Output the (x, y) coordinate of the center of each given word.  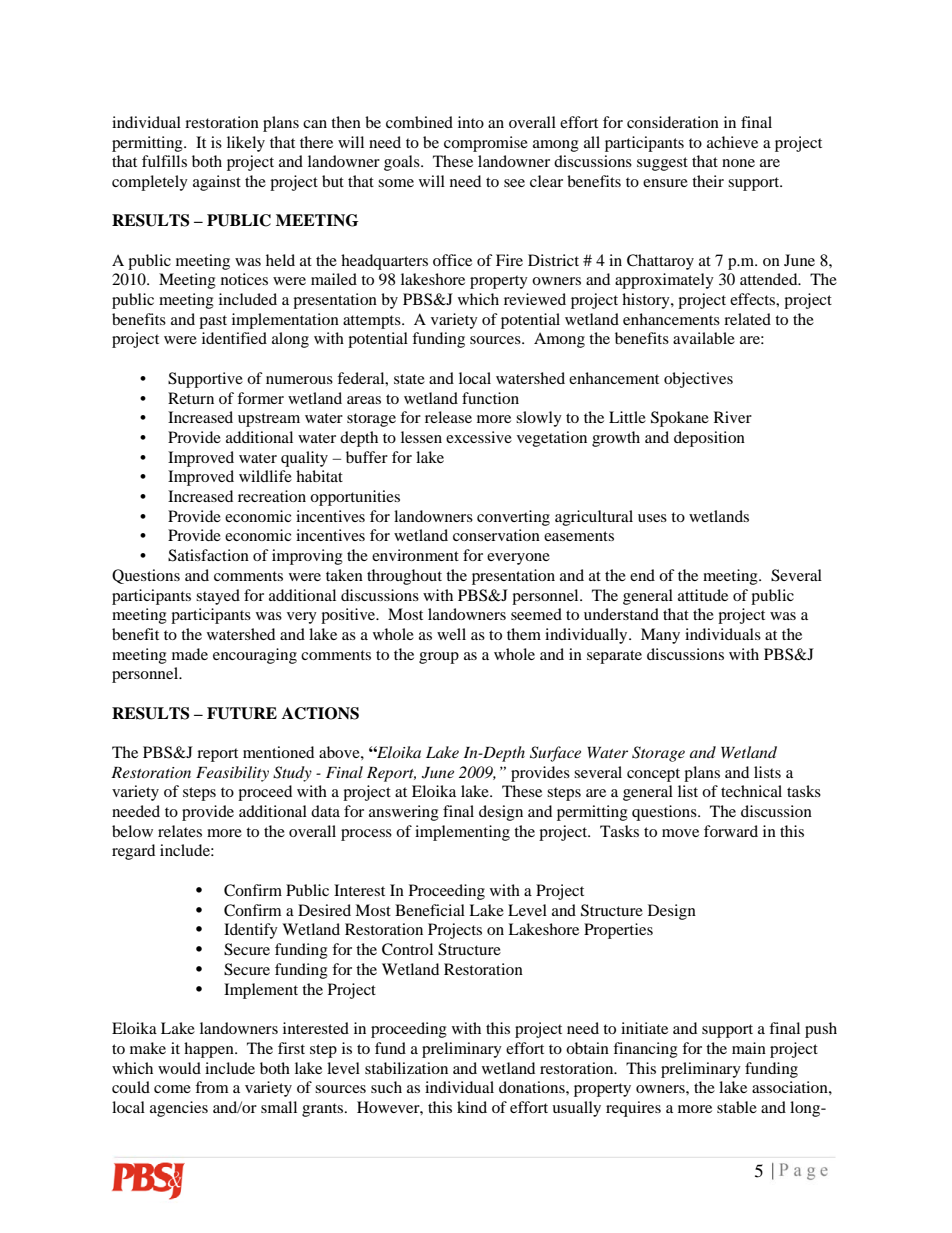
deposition (709, 439)
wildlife (265, 476)
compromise (486, 144)
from (211, 1087)
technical (751, 791)
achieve (732, 142)
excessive (479, 437)
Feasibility (232, 774)
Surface (555, 754)
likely (246, 144)
